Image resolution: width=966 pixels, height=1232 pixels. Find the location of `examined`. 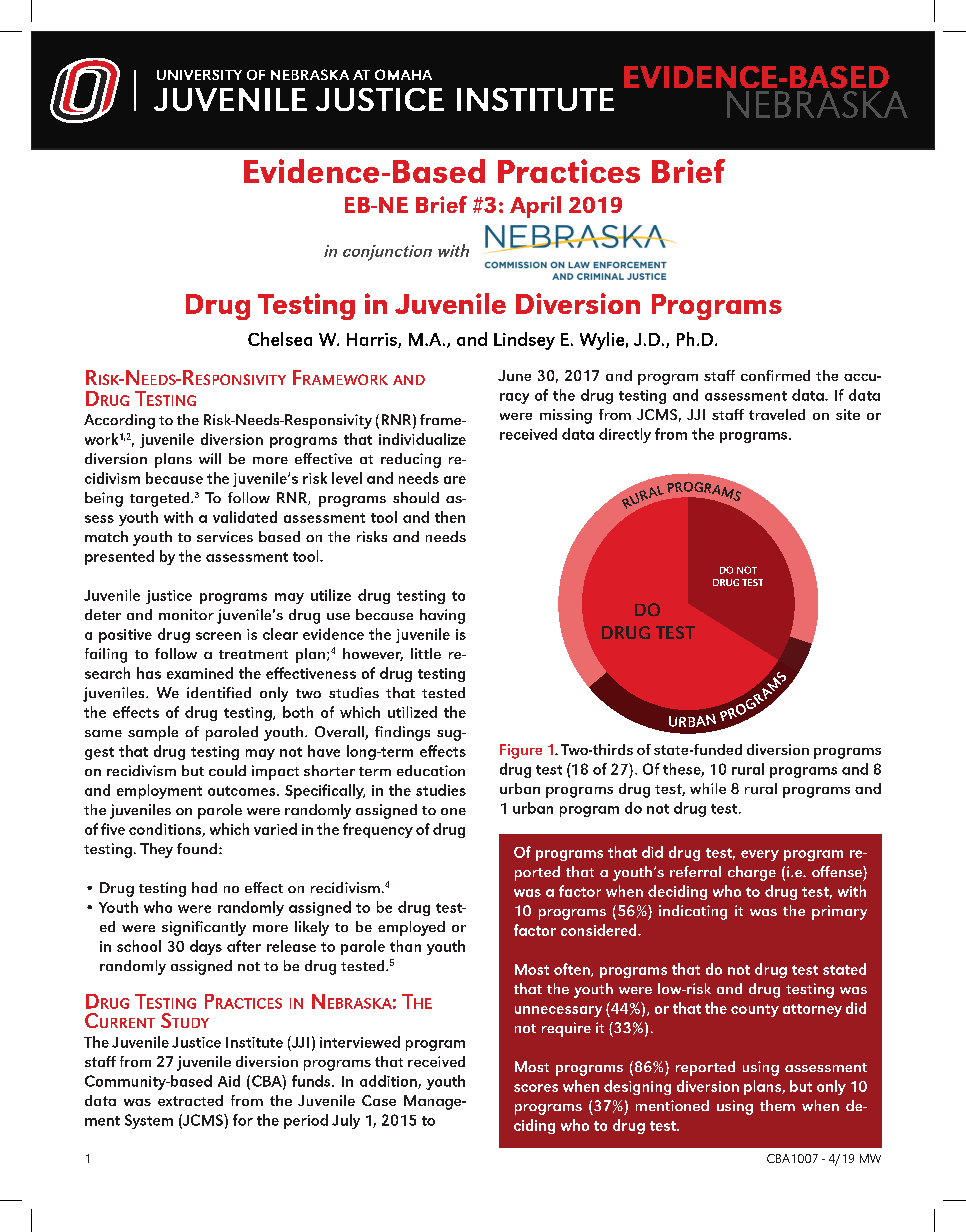

examined is located at coordinates (200, 673).
